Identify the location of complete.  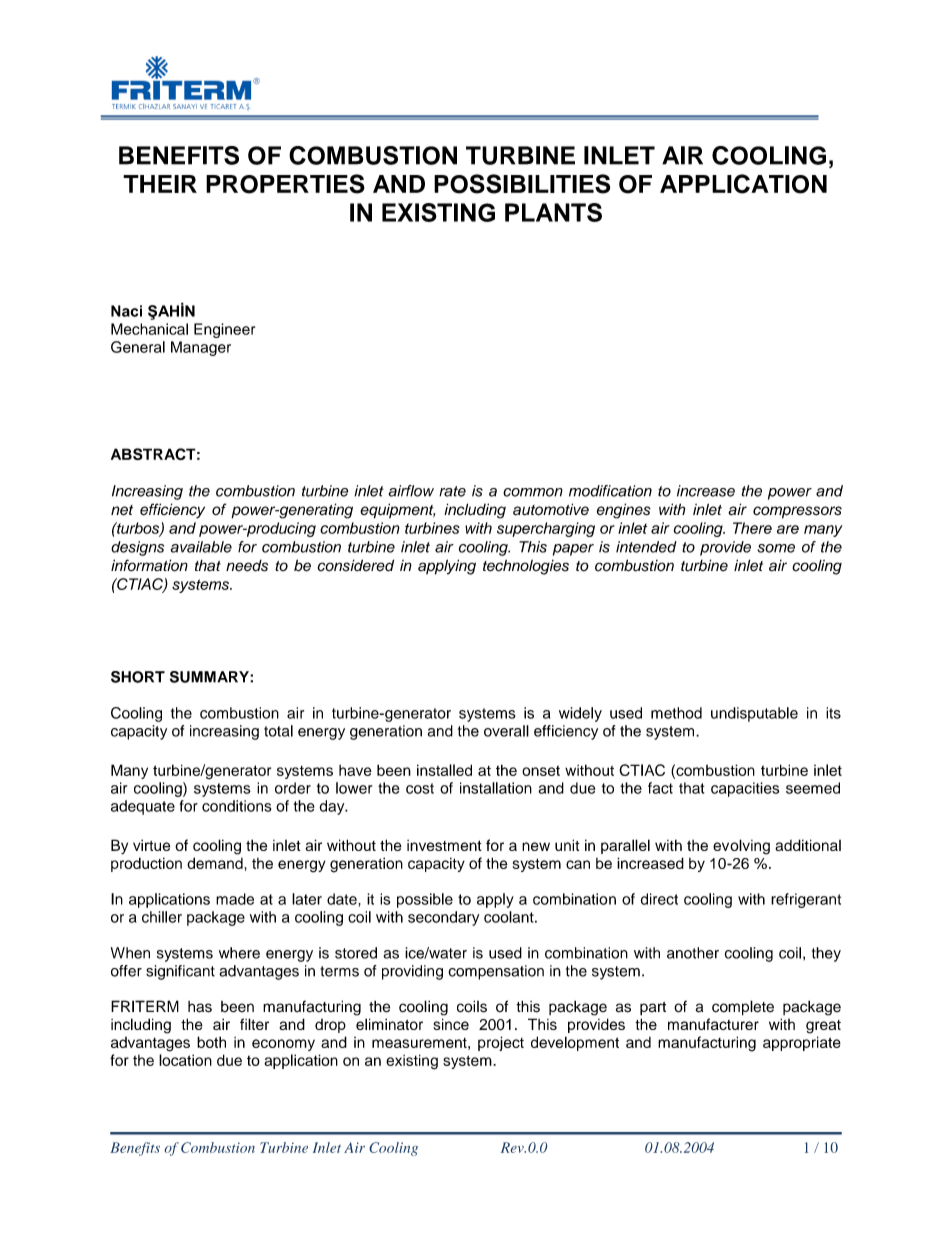
(743, 1008).
